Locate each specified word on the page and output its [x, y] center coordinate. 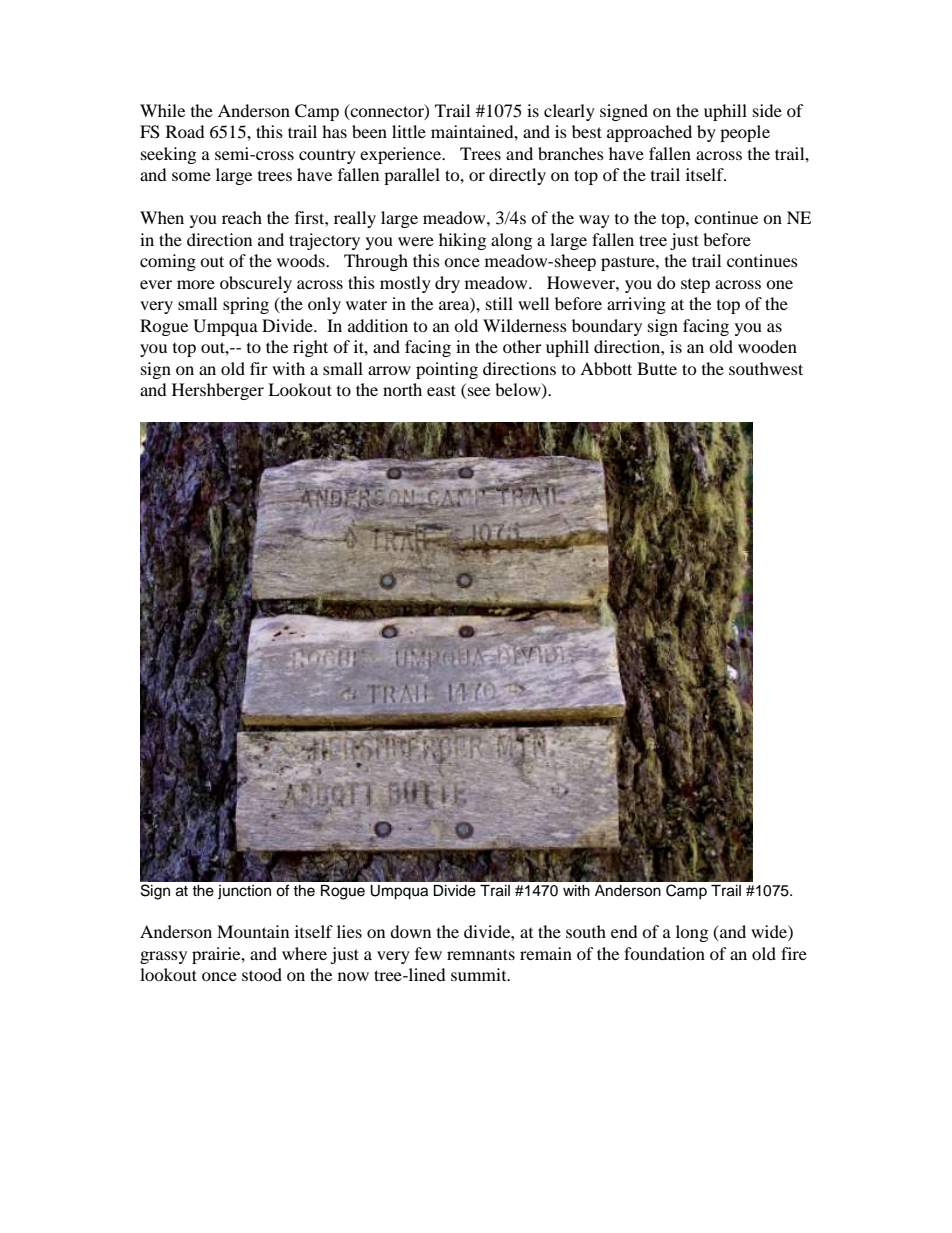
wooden [767, 346]
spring [246, 305]
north [402, 389]
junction [244, 892]
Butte [657, 368]
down [410, 931]
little [409, 131]
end [624, 931]
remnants [481, 954]
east [441, 390]
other [522, 346]
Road [185, 131]
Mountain [253, 931]
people [745, 133]
